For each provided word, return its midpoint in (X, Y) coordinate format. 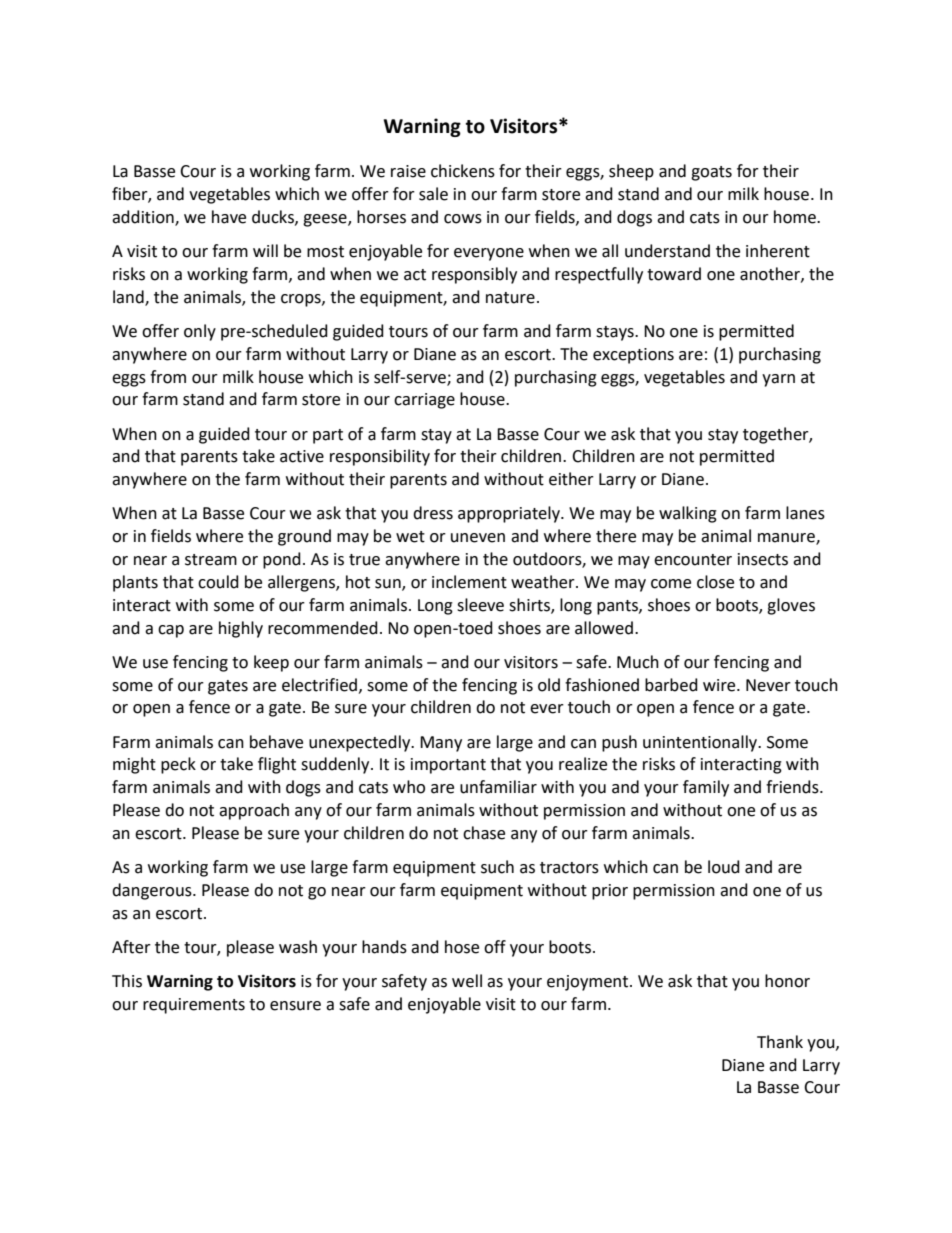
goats (711, 173)
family (706, 788)
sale (433, 194)
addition (144, 218)
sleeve (480, 605)
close (715, 582)
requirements (194, 1006)
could (218, 582)
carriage (424, 401)
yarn (778, 380)
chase (484, 833)
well (467, 981)
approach (254, 811)
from (168, 377)
